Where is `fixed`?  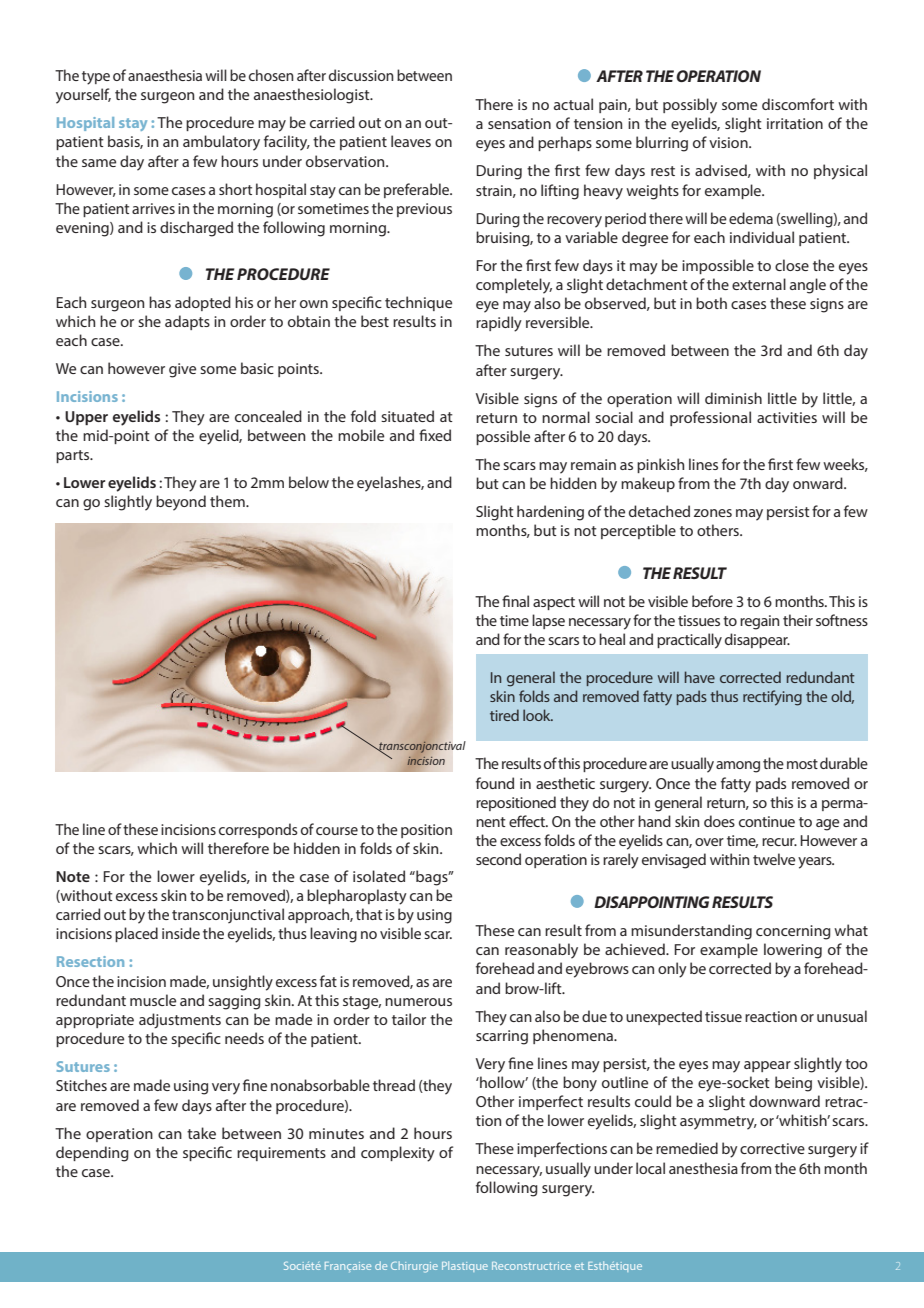
fixed is located at coordinates (435, 435).
